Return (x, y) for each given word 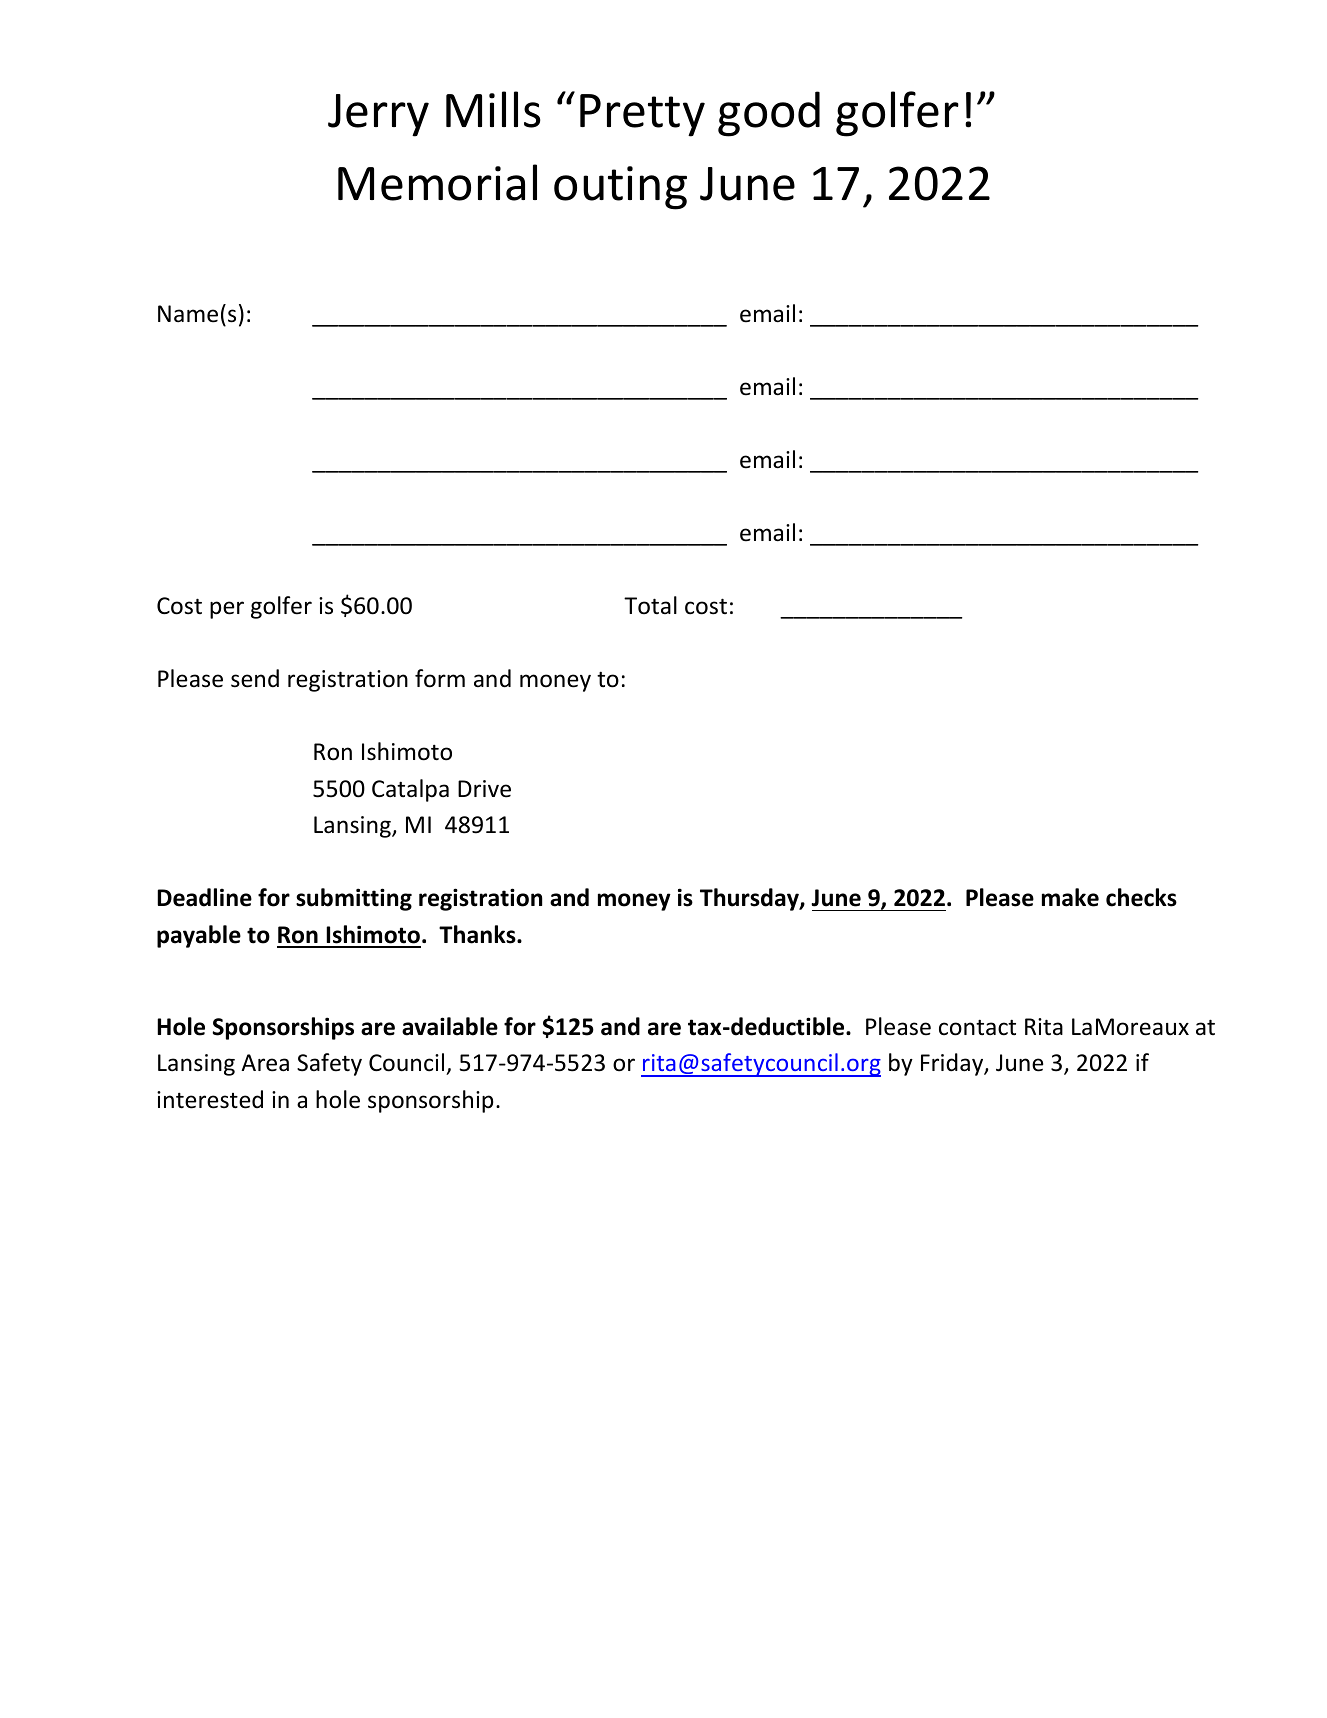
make (1070, 897)
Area (265, 1063)
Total (650, 605)
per (227, 610)
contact (977, 1027)
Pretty (642, 115)
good (769, 114)
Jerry (378, 115)
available (450, 1026)
